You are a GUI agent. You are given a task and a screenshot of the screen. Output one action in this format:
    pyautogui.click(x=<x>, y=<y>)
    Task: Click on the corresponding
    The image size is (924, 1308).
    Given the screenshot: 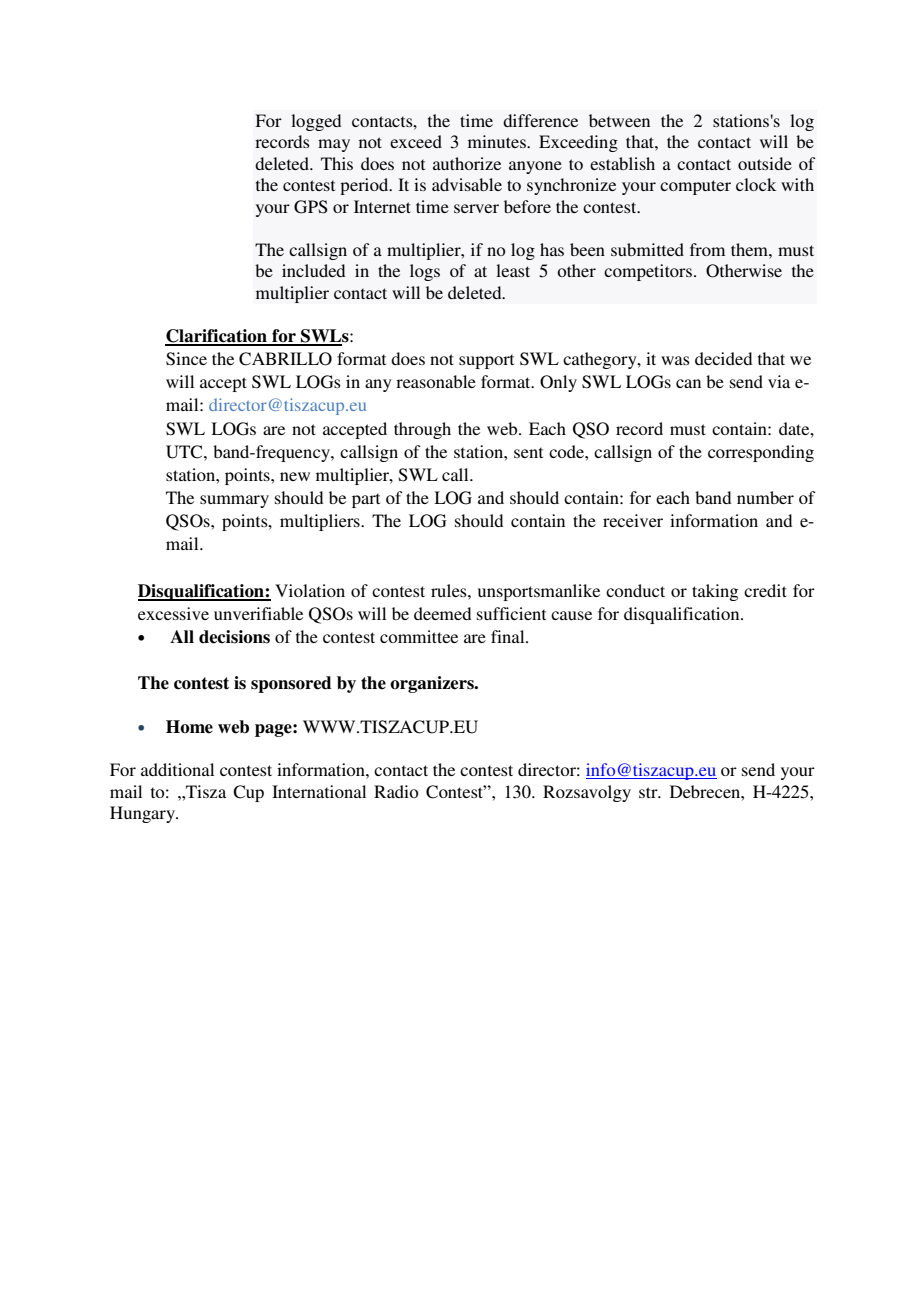 What is the action you would take?
    pyautogui.click(x=761, y=453)
